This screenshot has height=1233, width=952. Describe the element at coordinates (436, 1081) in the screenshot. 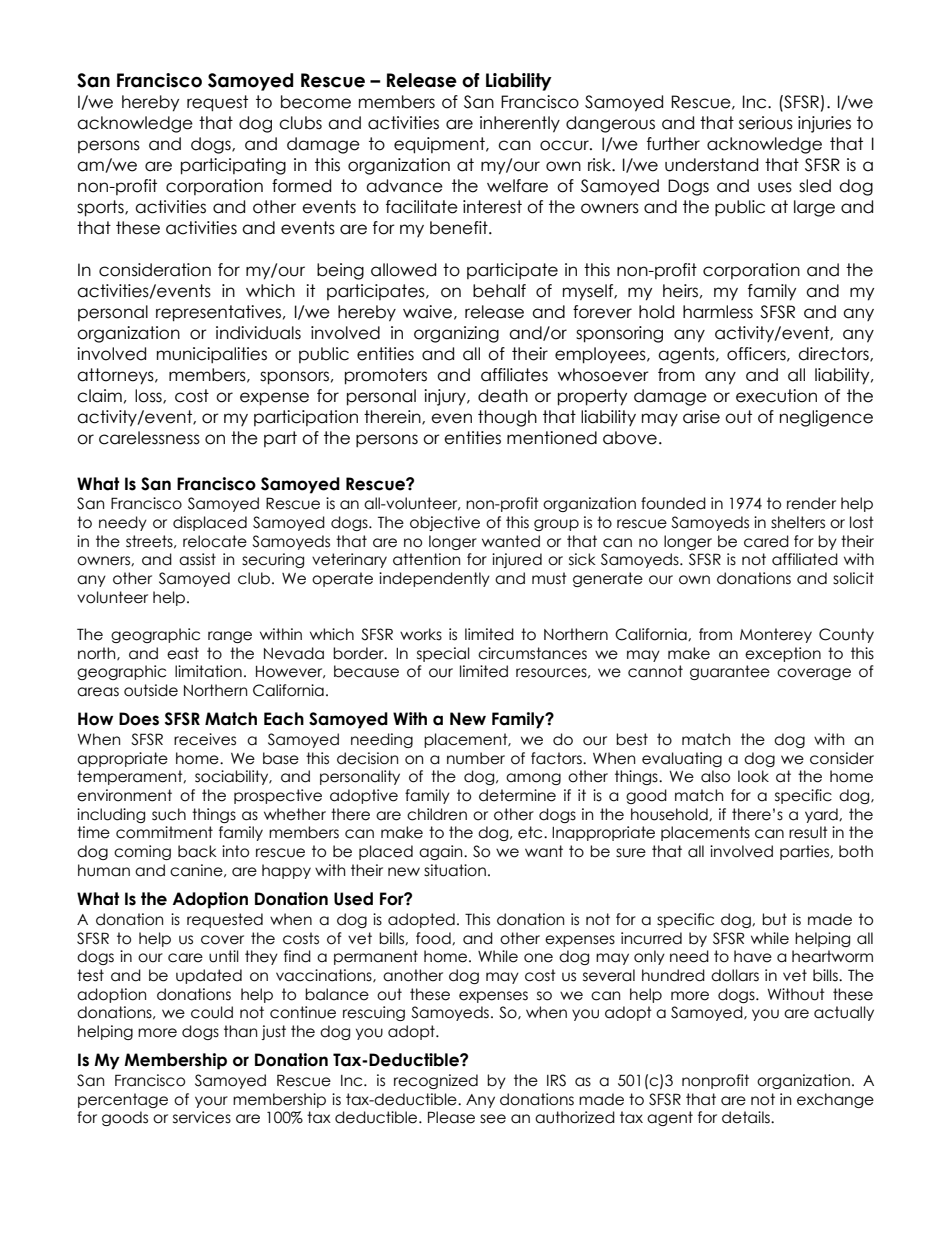

I see `recognized` at that location.
